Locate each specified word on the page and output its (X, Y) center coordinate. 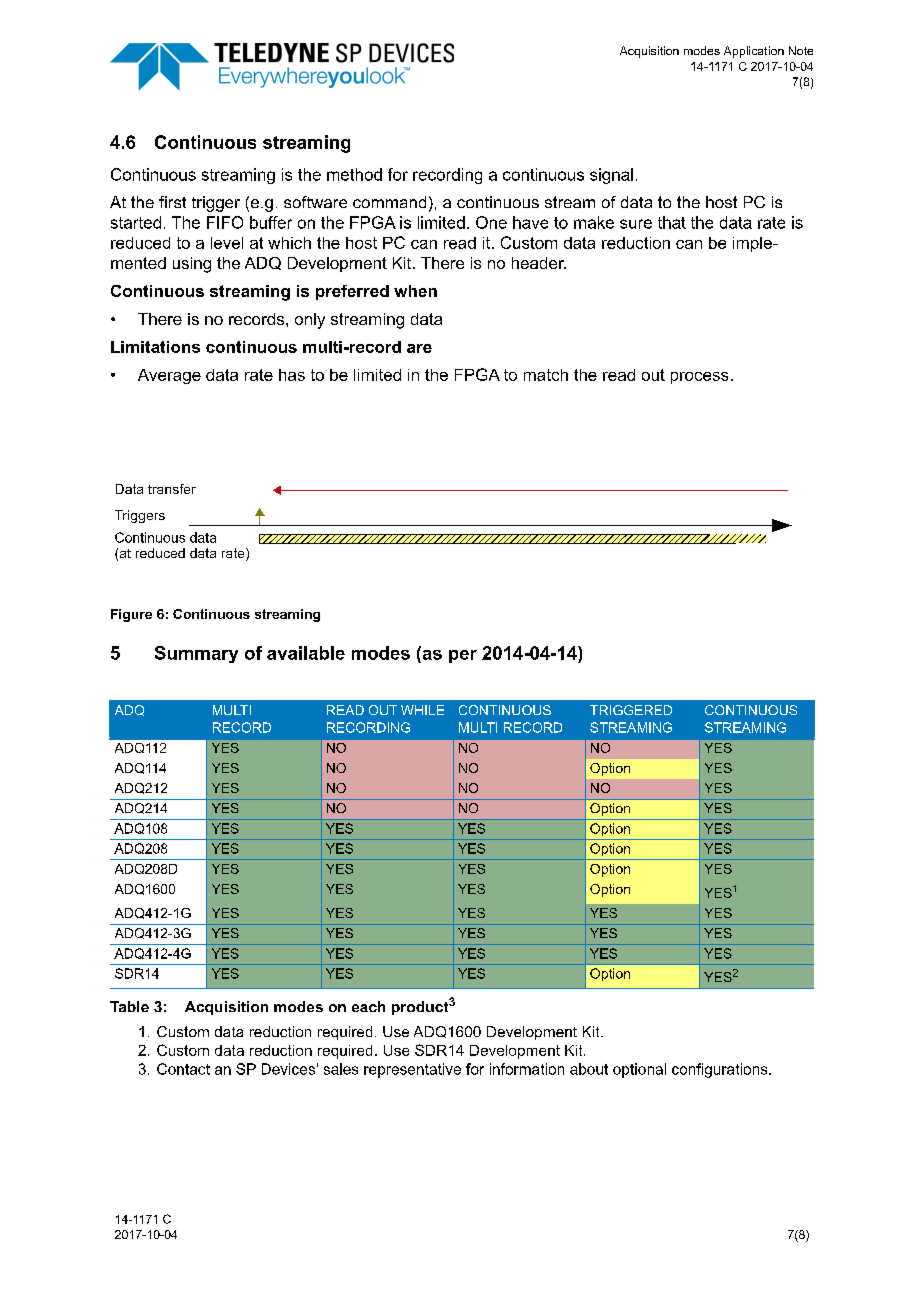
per (463, 656)
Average (169, 376)
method (354, 174)
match (546, 375)
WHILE (422, 710)
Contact (183, 1069)
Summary (196, 654)
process (699, 378)
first (172, 202)
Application (754, 52)
